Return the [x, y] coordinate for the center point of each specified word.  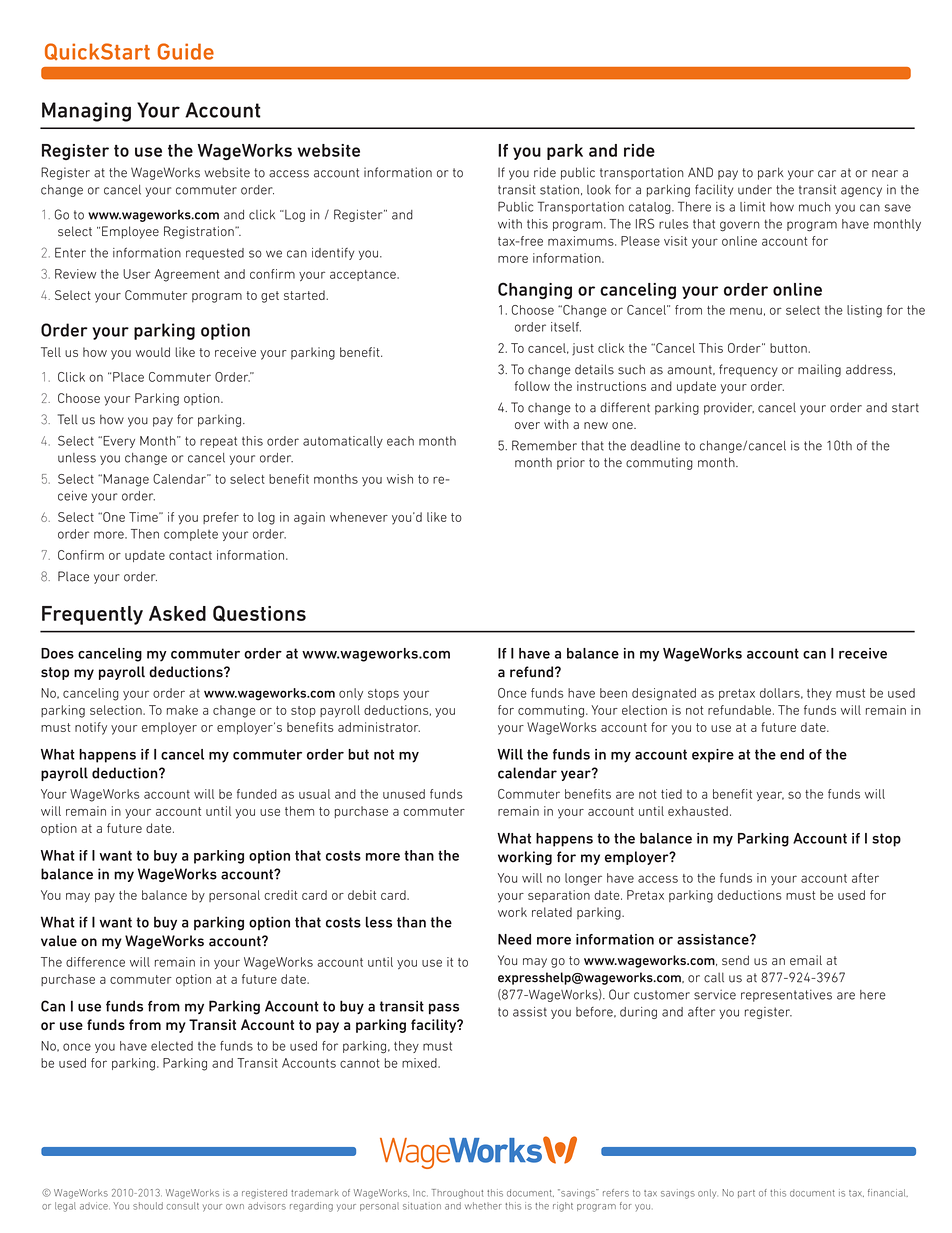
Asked [177, 613]
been [613, 693]
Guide [186, 51]
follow [532, 386]
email [806, 960]
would [153, 352]
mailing [819, 370]
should [148, 1206]
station [559, 190]
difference [95, 962]
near [885, 174]
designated [664, 694]
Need [514, 939]
